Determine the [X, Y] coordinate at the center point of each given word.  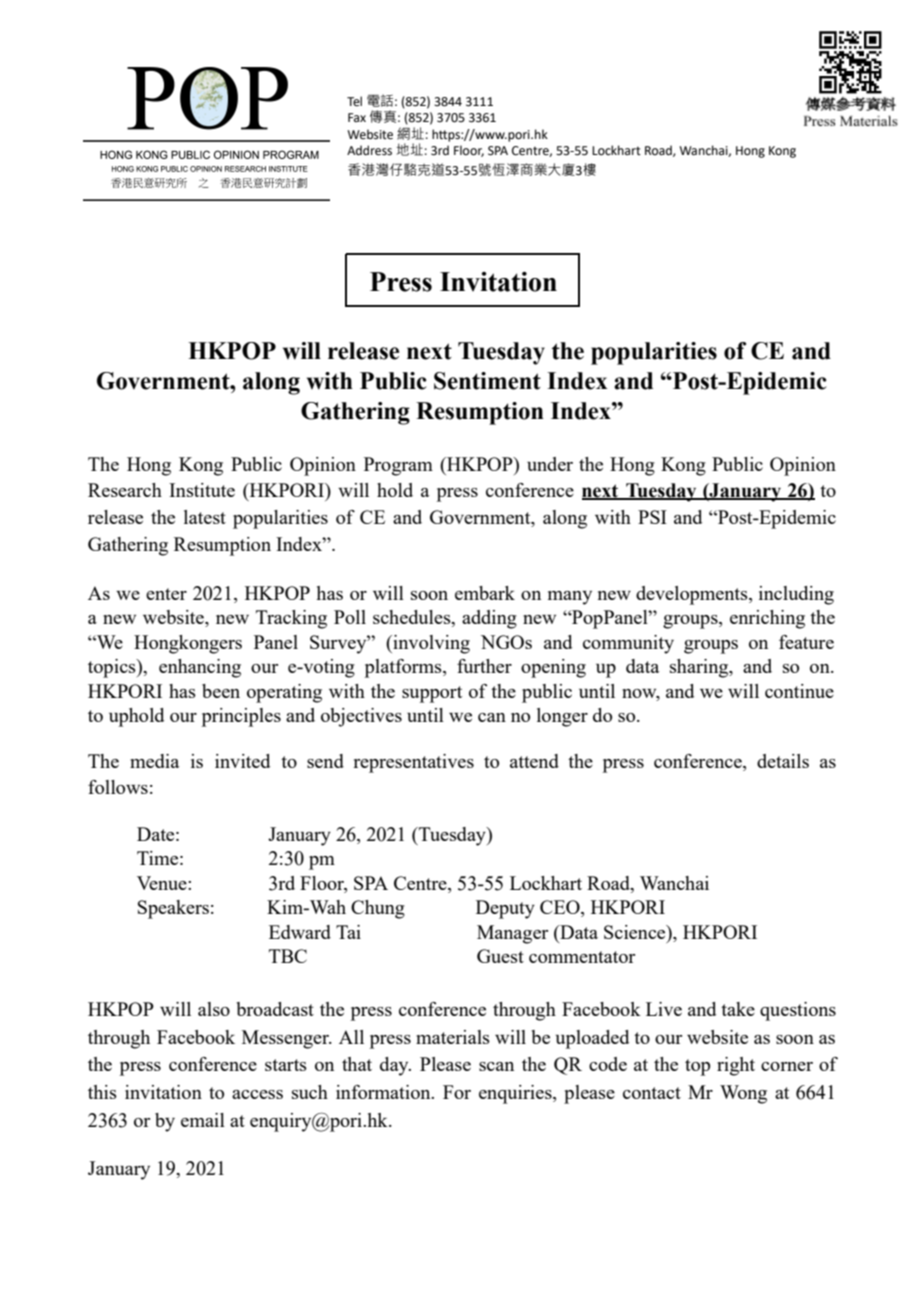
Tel [354, 101]
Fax [357, 117]
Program [398, 466]
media [154, 761]
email [203, 1120]
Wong [743, 1094]
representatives [413, 763]
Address [369, 150]
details [783, 761]
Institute [202, 490]
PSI [652, 517]
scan [496, 1066]
